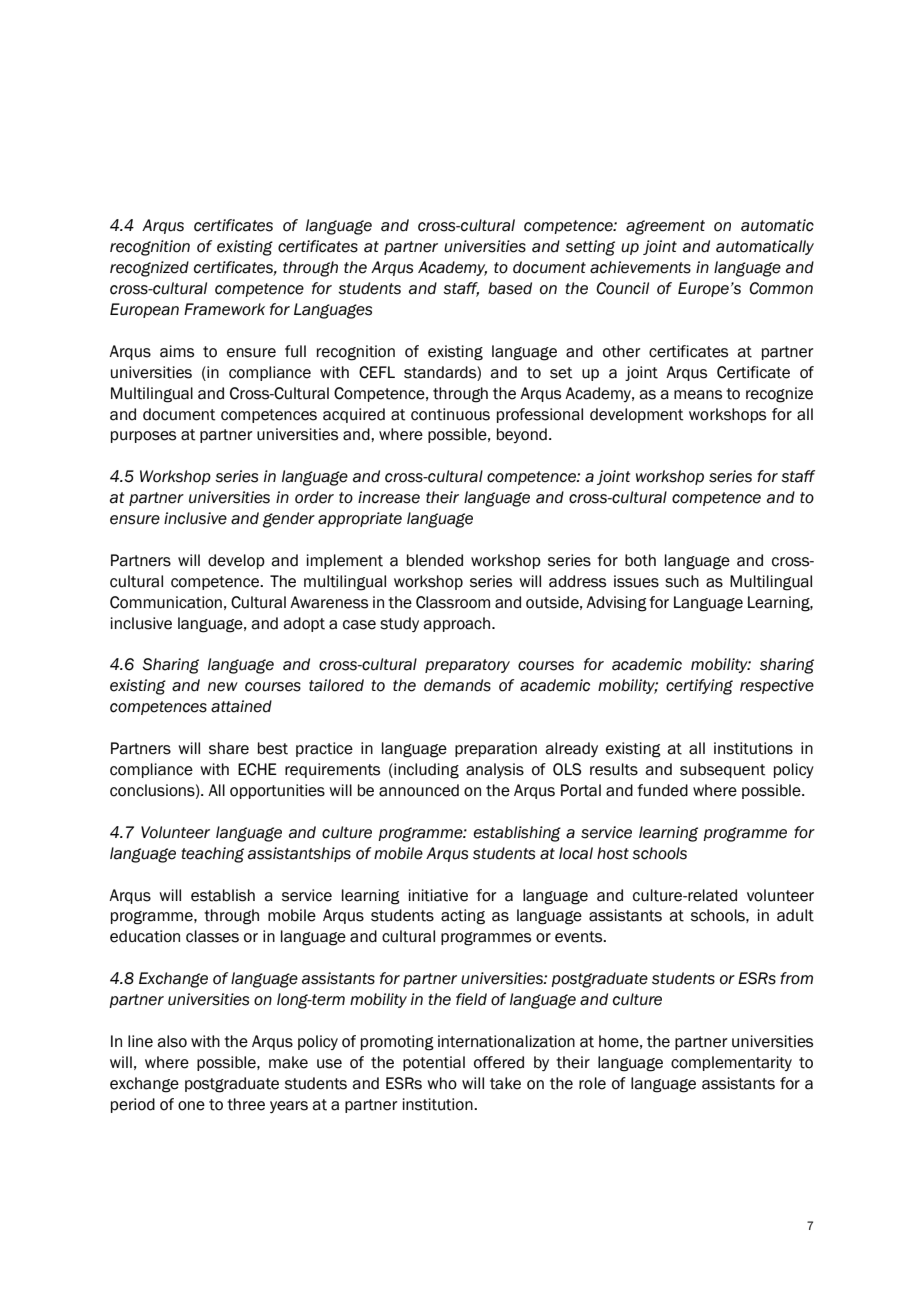  What do you see at coordinates (442, 1083) in the screenshot?
I see `who` at bounding box center [442, 1083].
